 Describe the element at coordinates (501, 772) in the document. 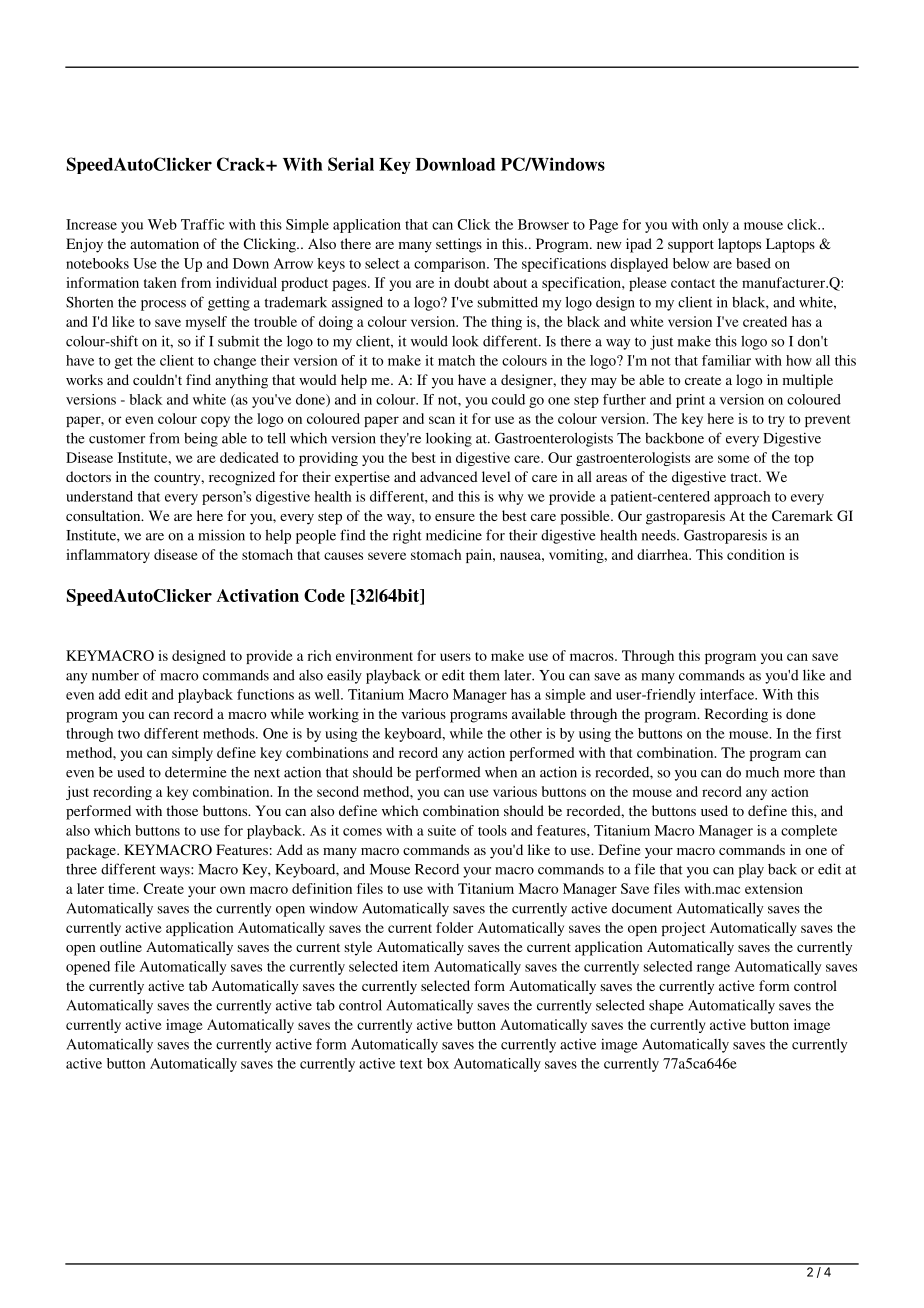

I see `when` at that location.
